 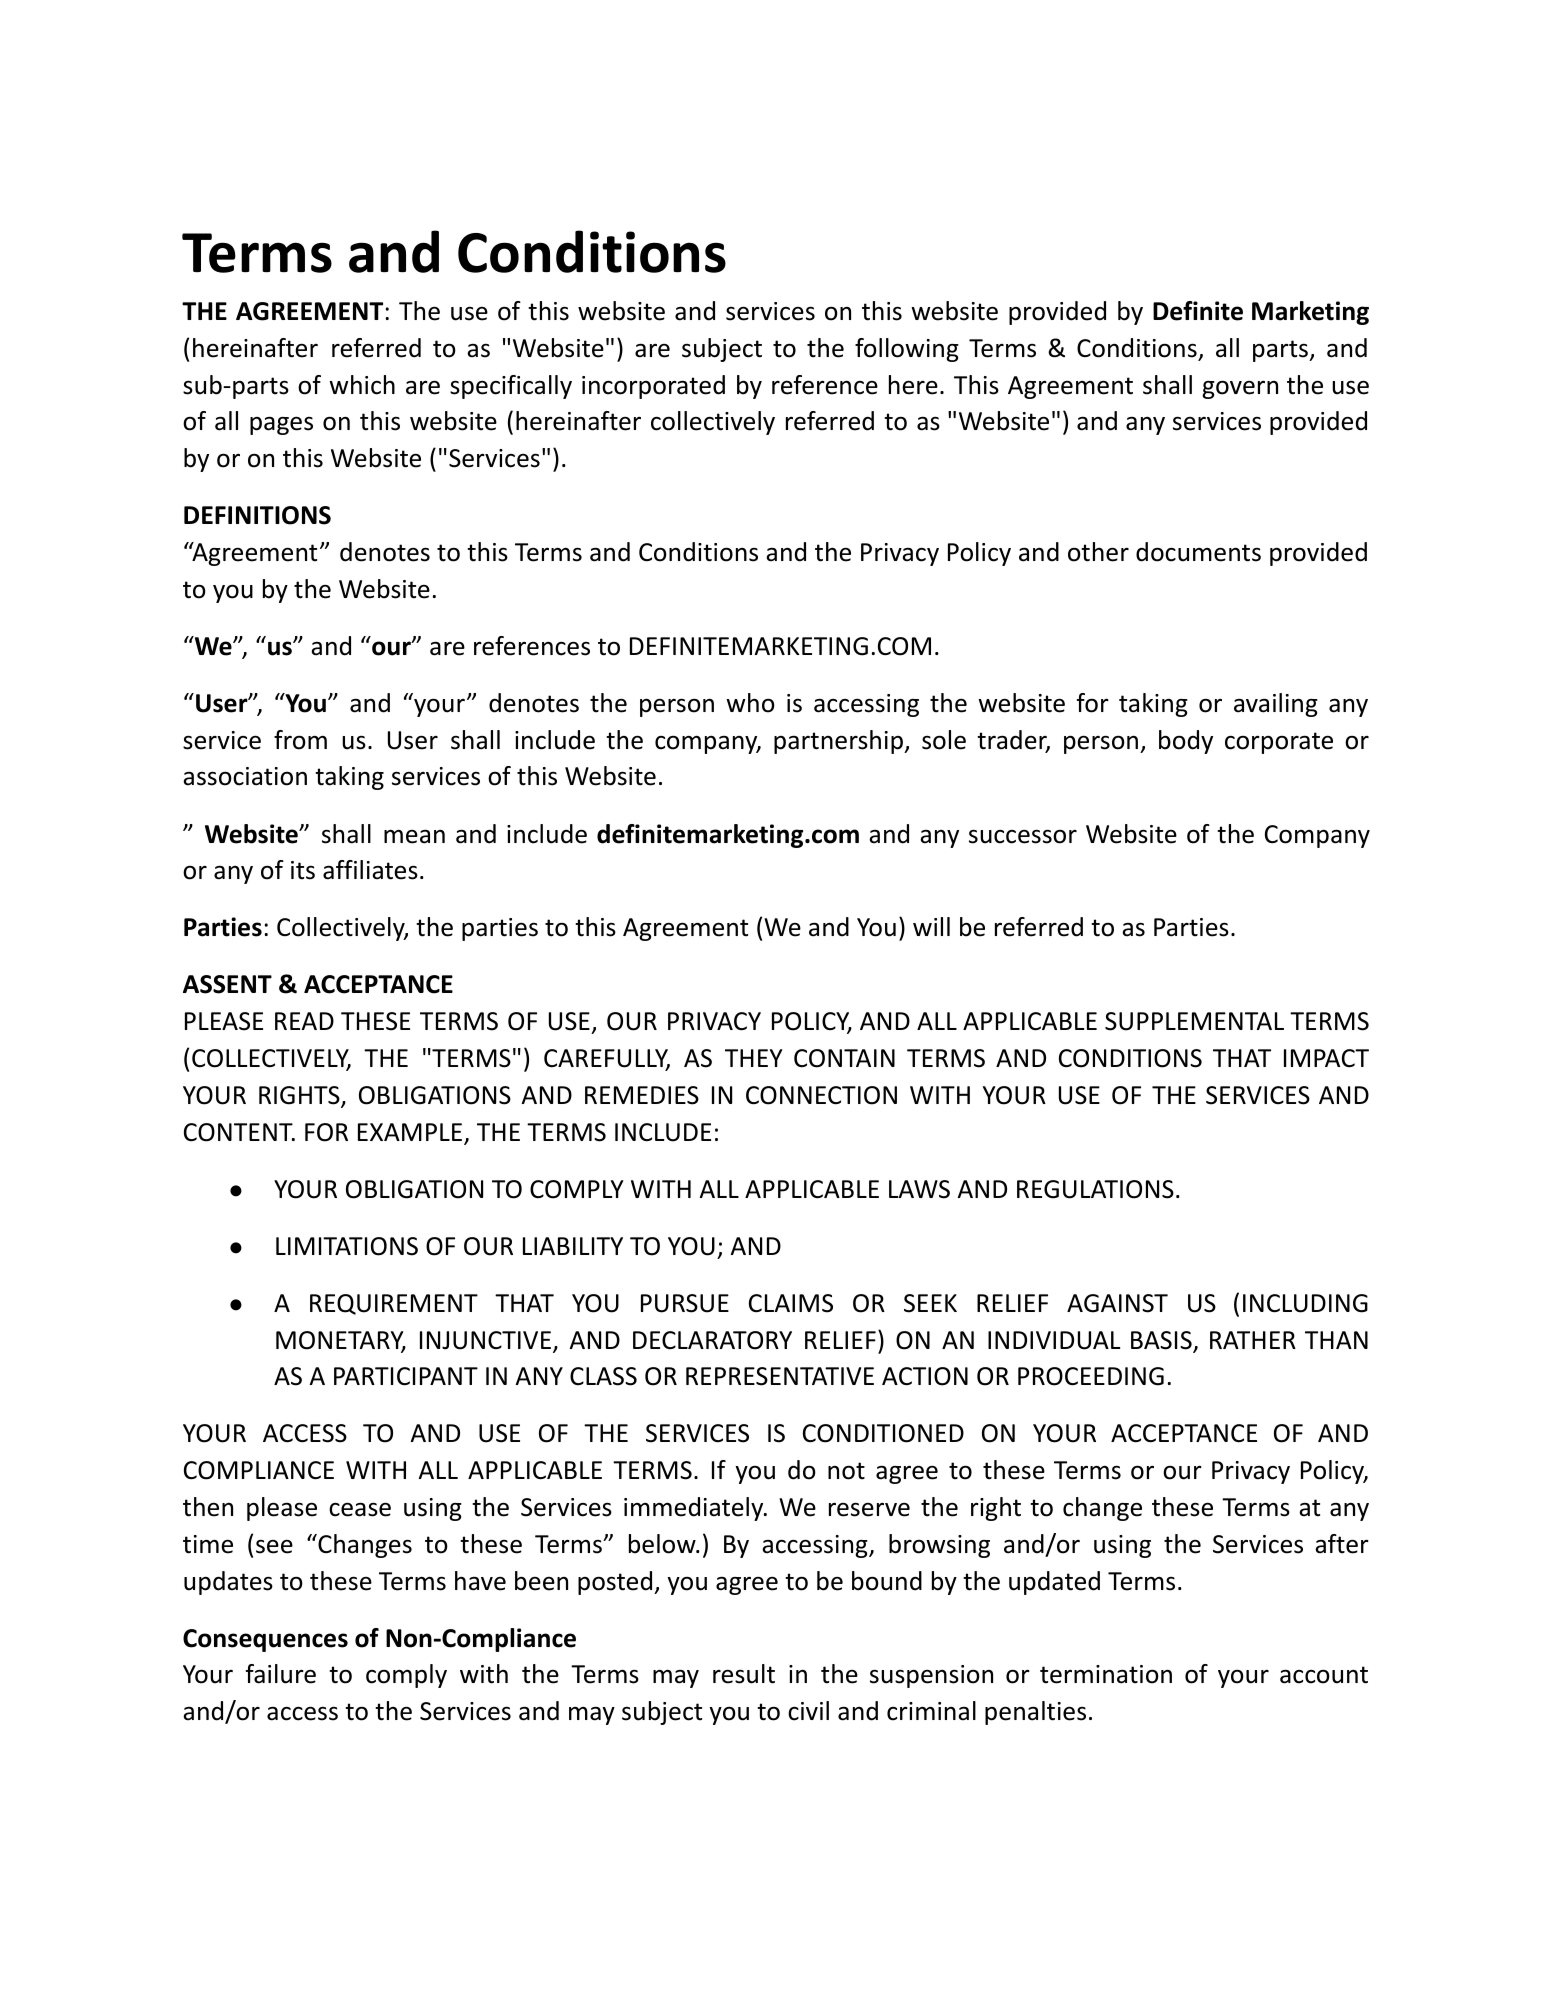 What do you see at coordinates (406, 1376) in the image?
I see `PARTICIPANT` at bounding box center [406, 1376].
